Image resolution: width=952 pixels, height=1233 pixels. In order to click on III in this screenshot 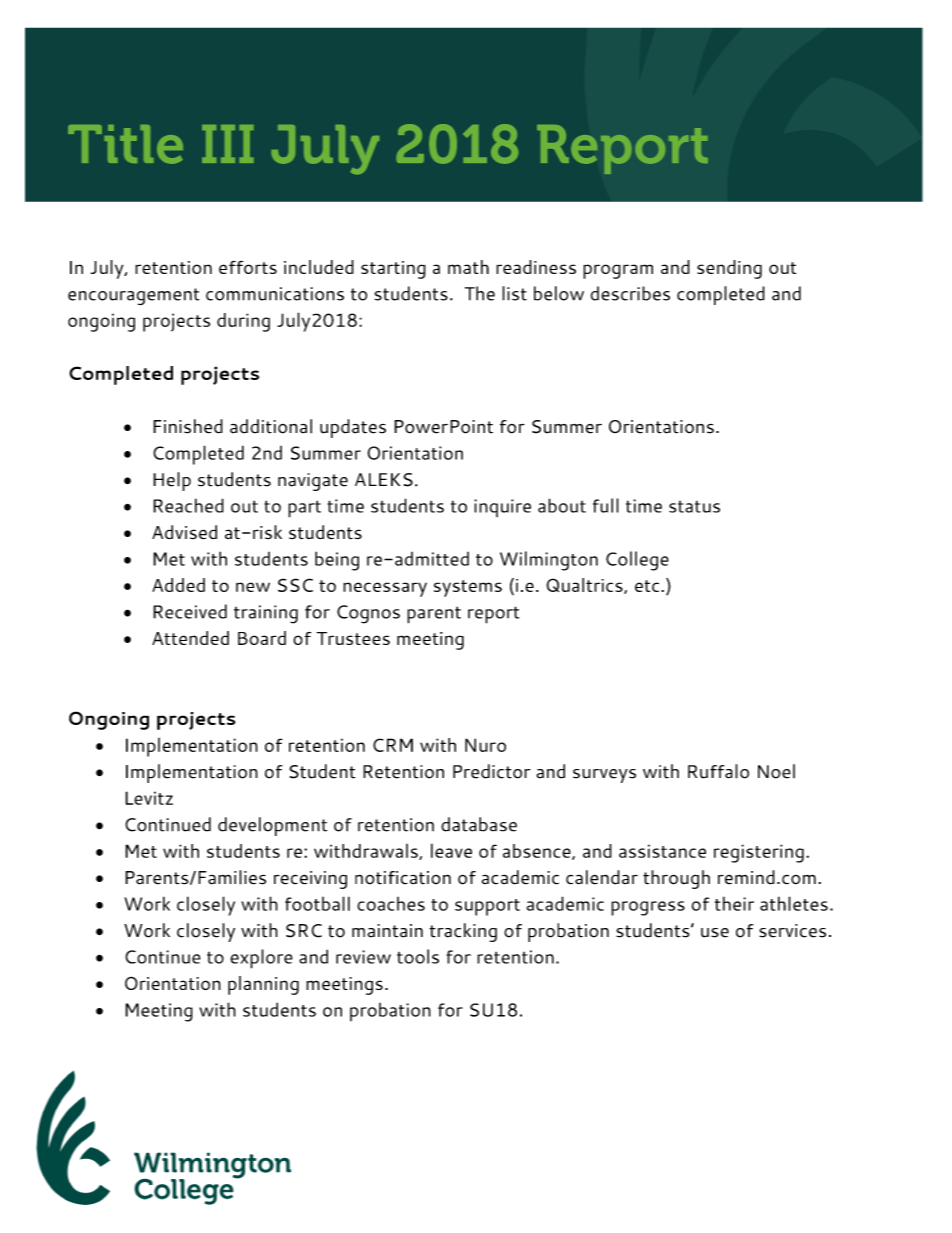, I will do `click(228, 144)`.
